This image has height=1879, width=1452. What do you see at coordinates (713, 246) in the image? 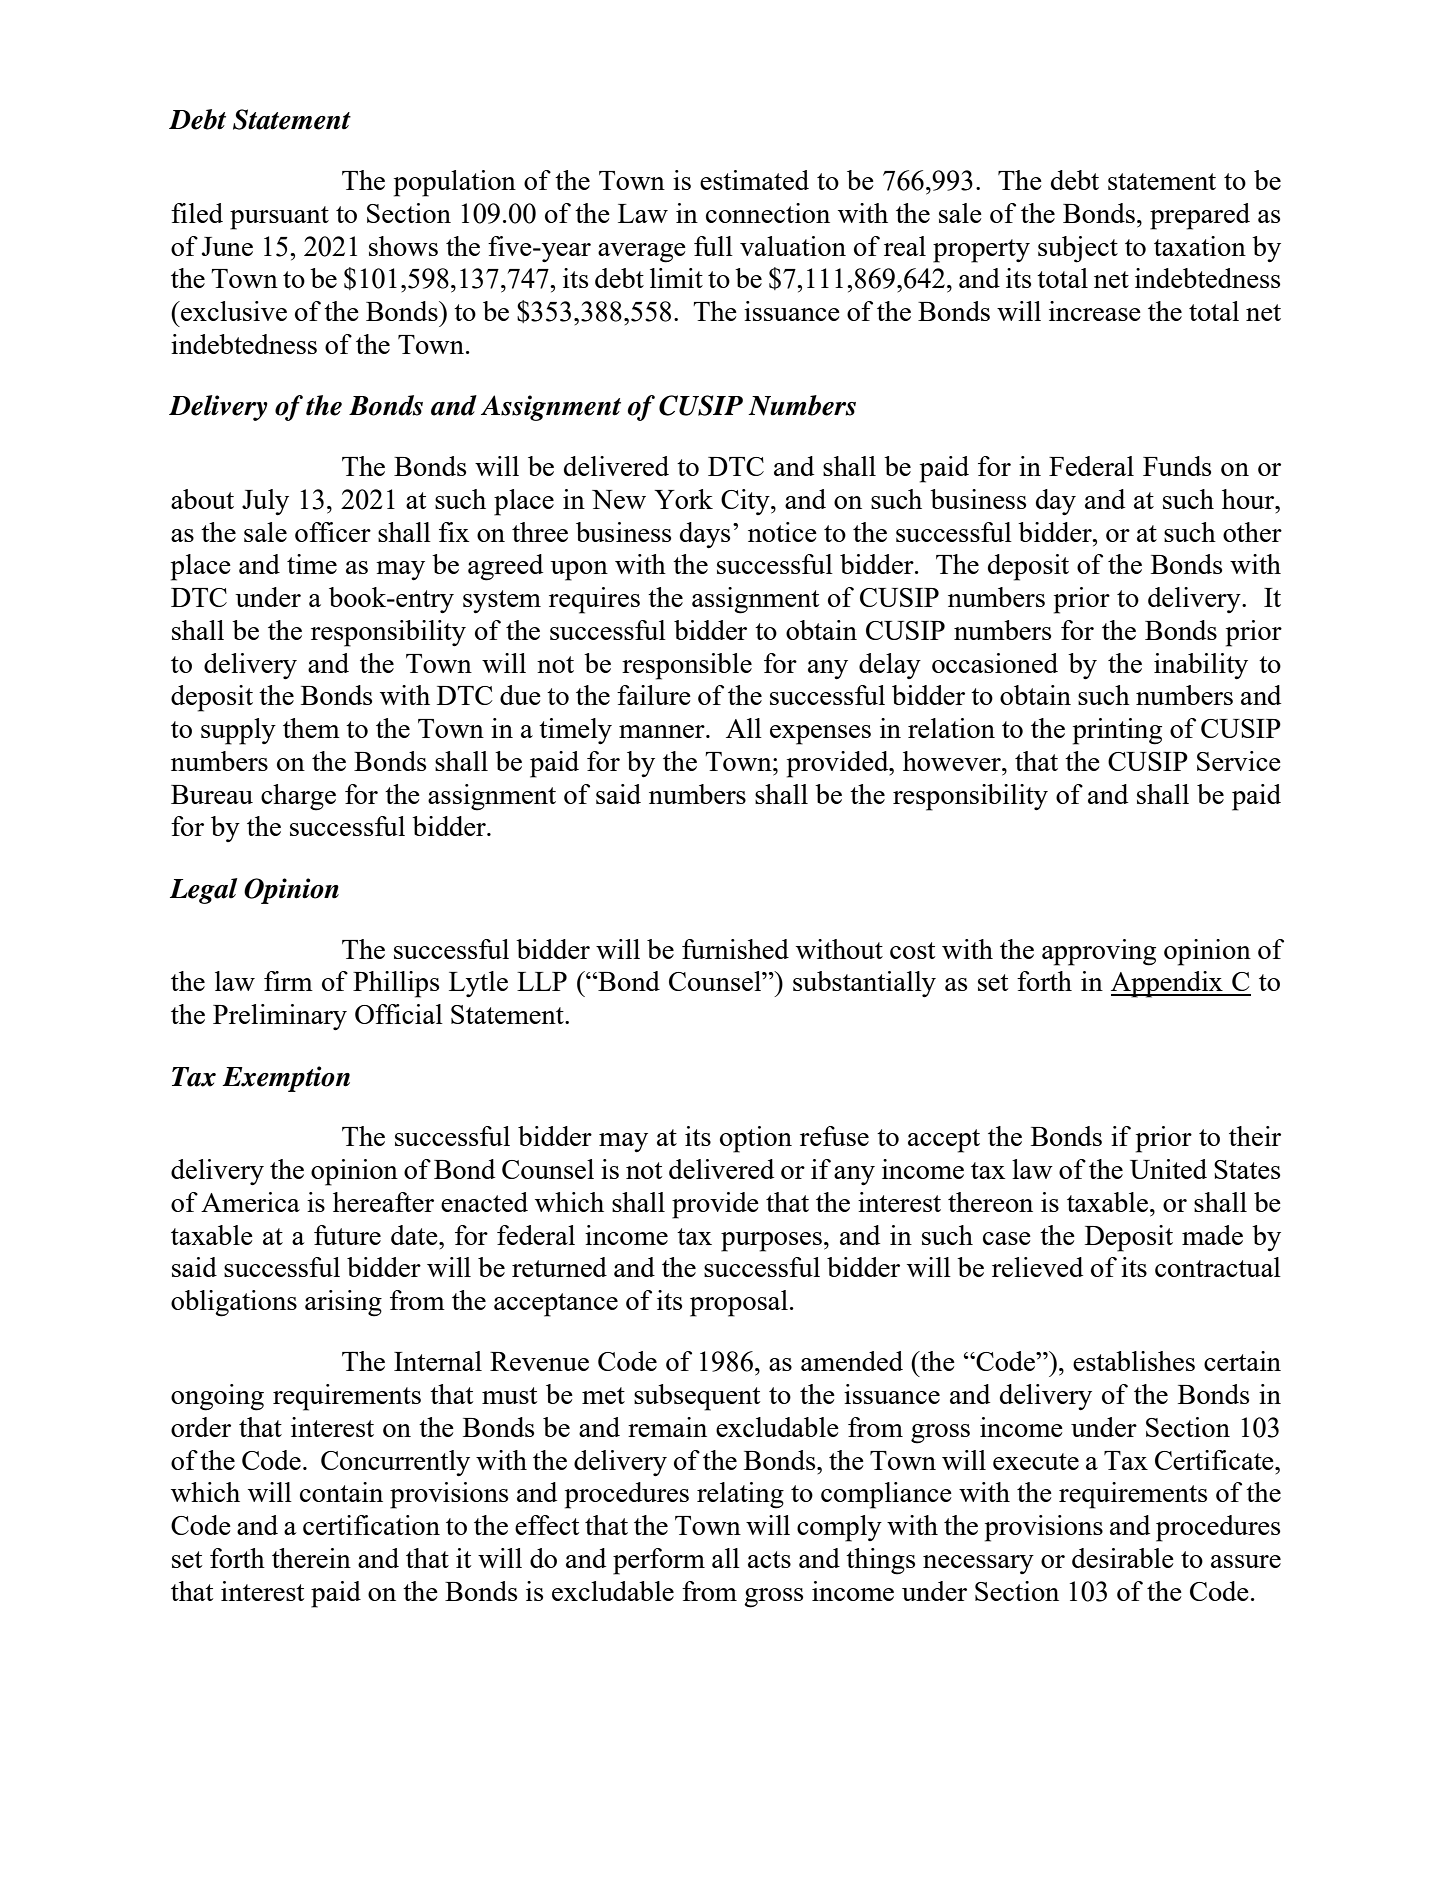
I see `full` at bounding box center [713, 246].
